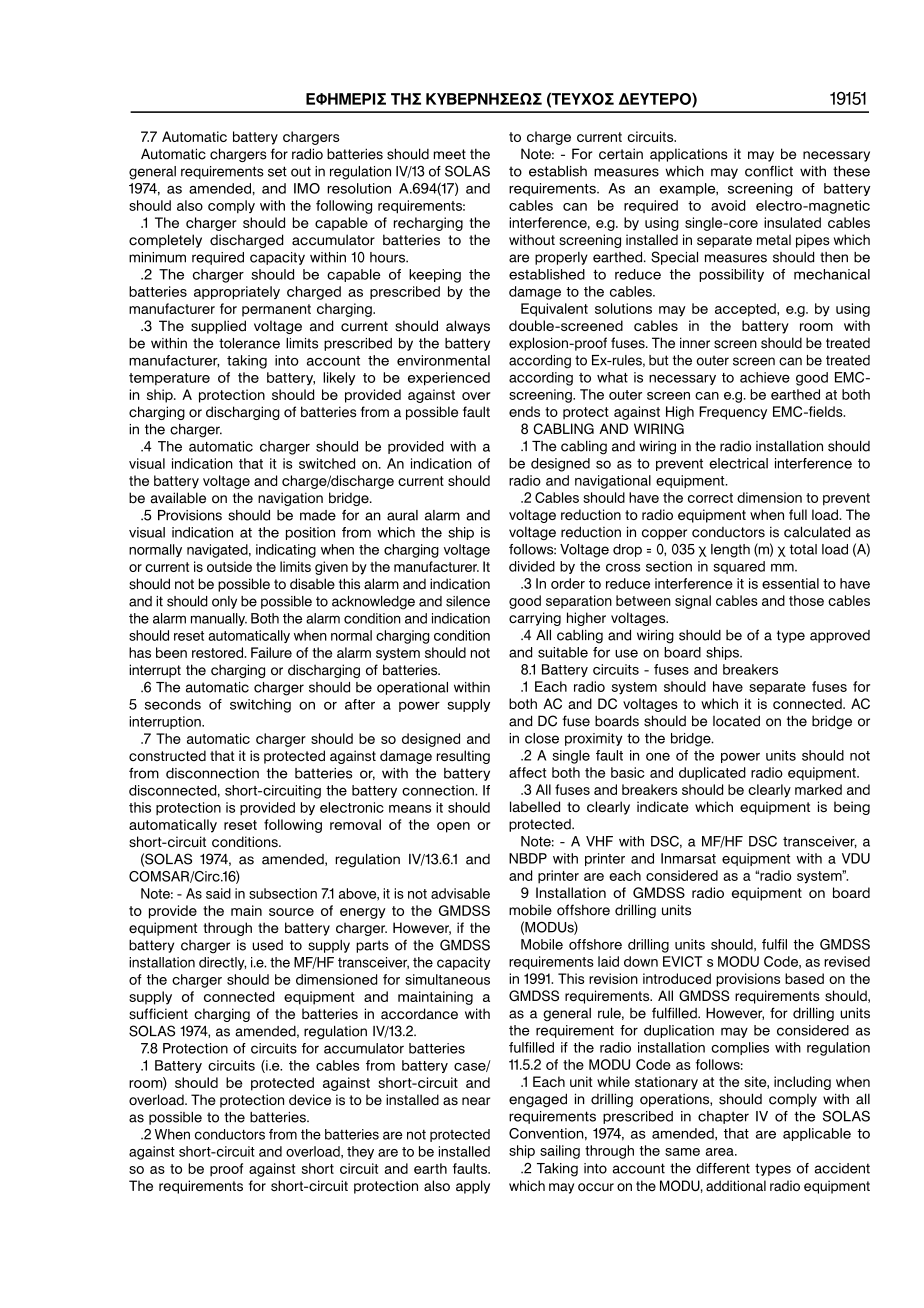  I want to click on IMO, so click(307, 188).
